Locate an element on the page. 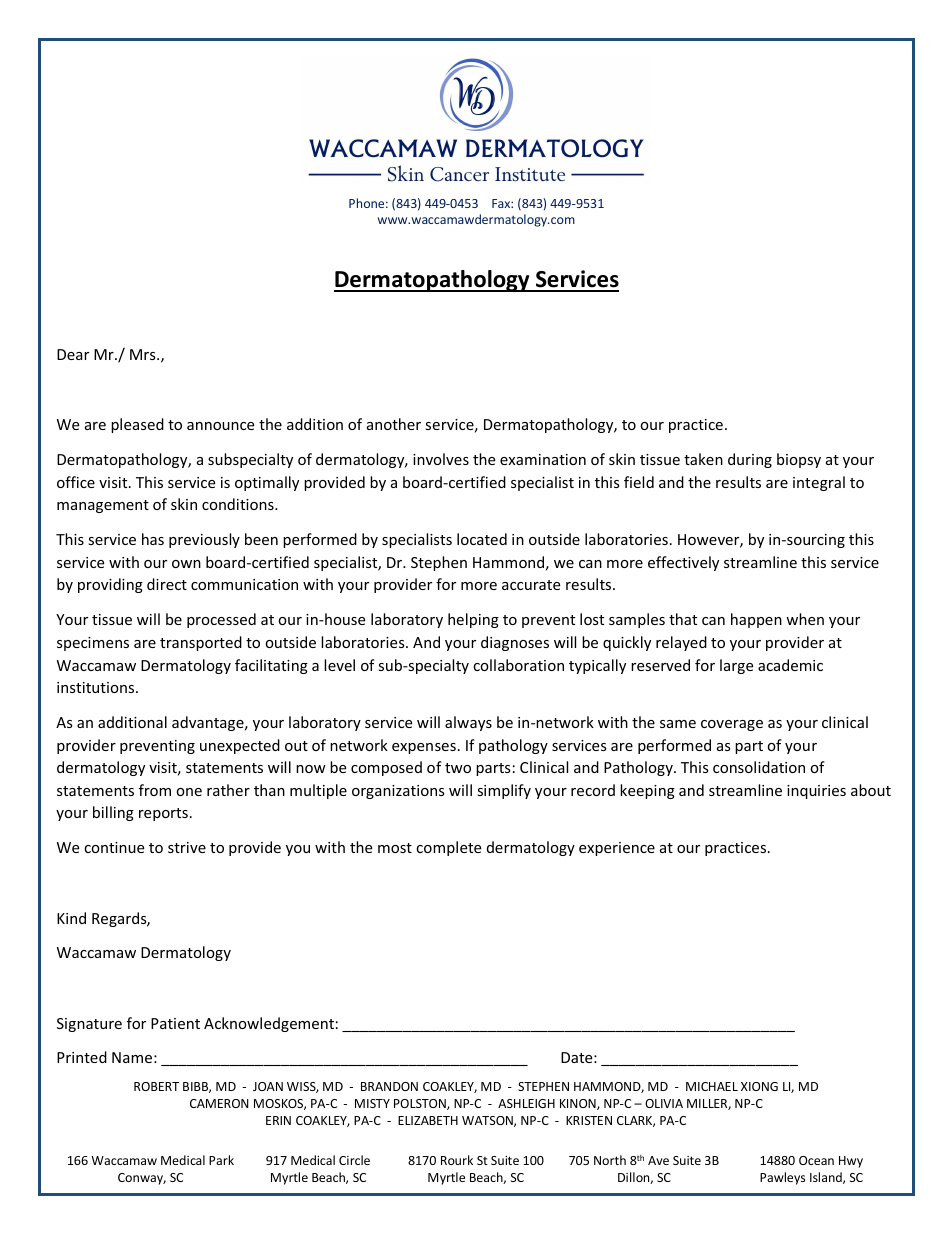  experience is located at coordinates (617, 849).
